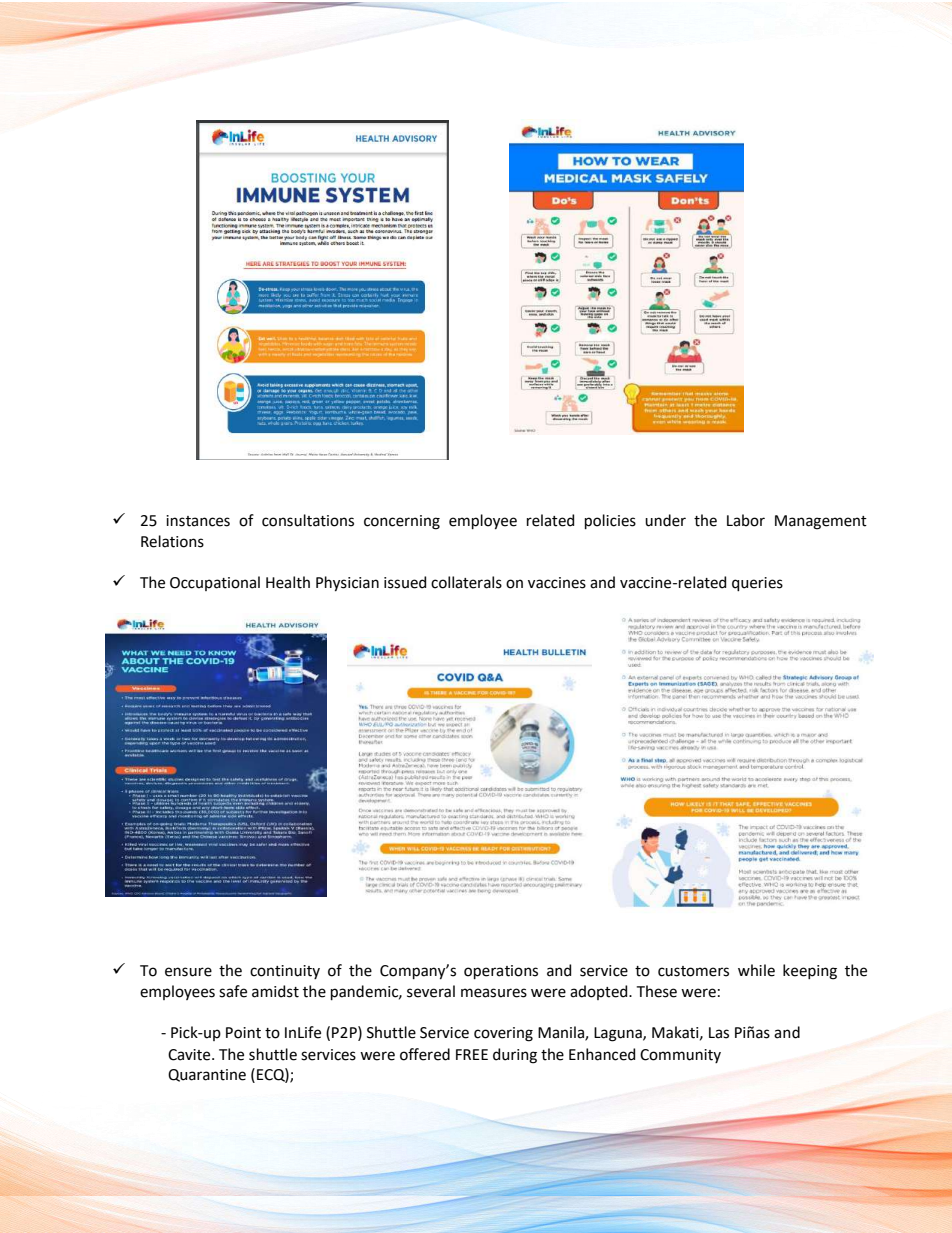 The image size is (952, 1233). Describe the element at coordinates (515, 1056) in the document. I see `during` at that location.
